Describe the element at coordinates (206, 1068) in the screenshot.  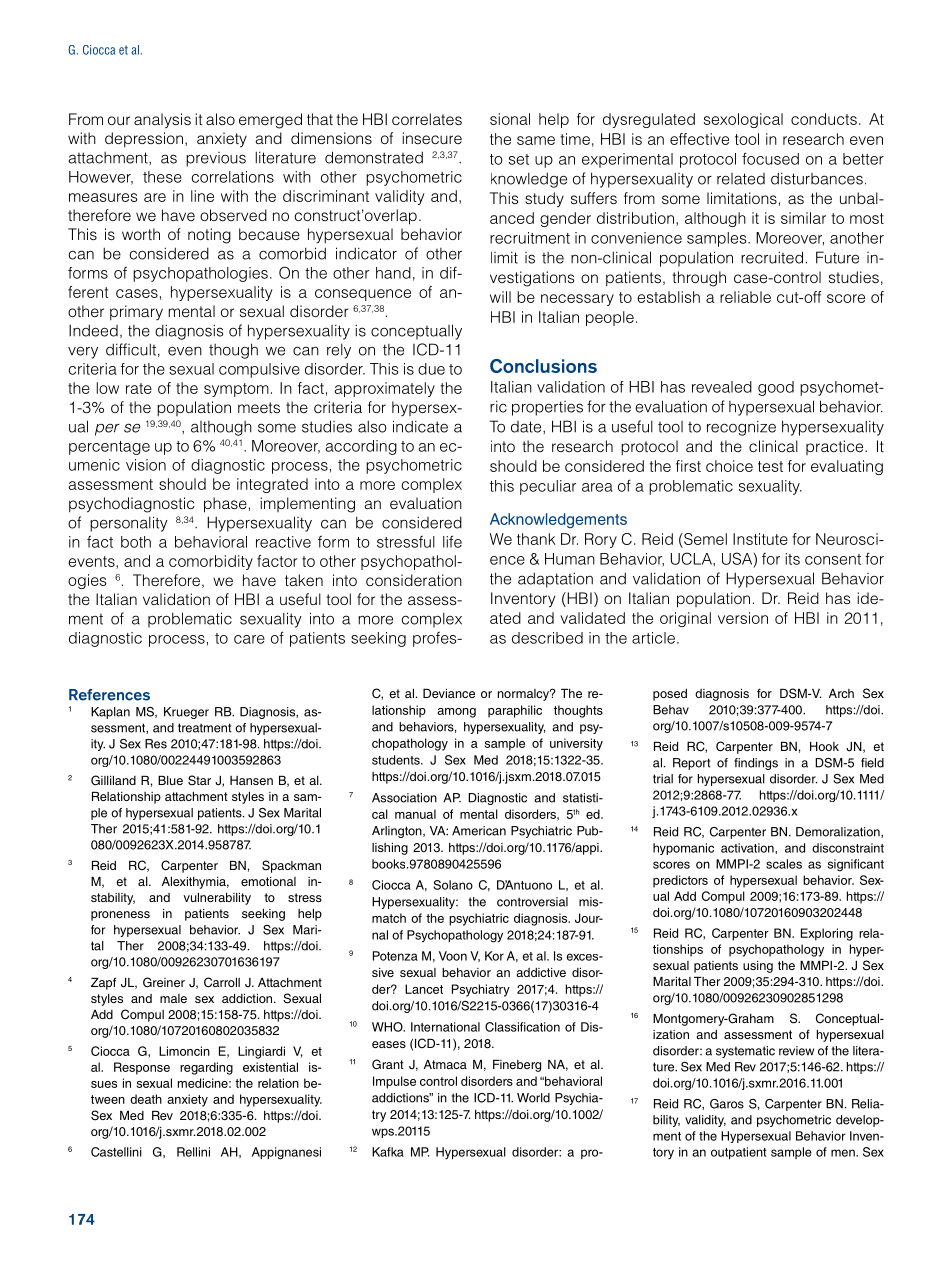
I see `regarding` at that location.
